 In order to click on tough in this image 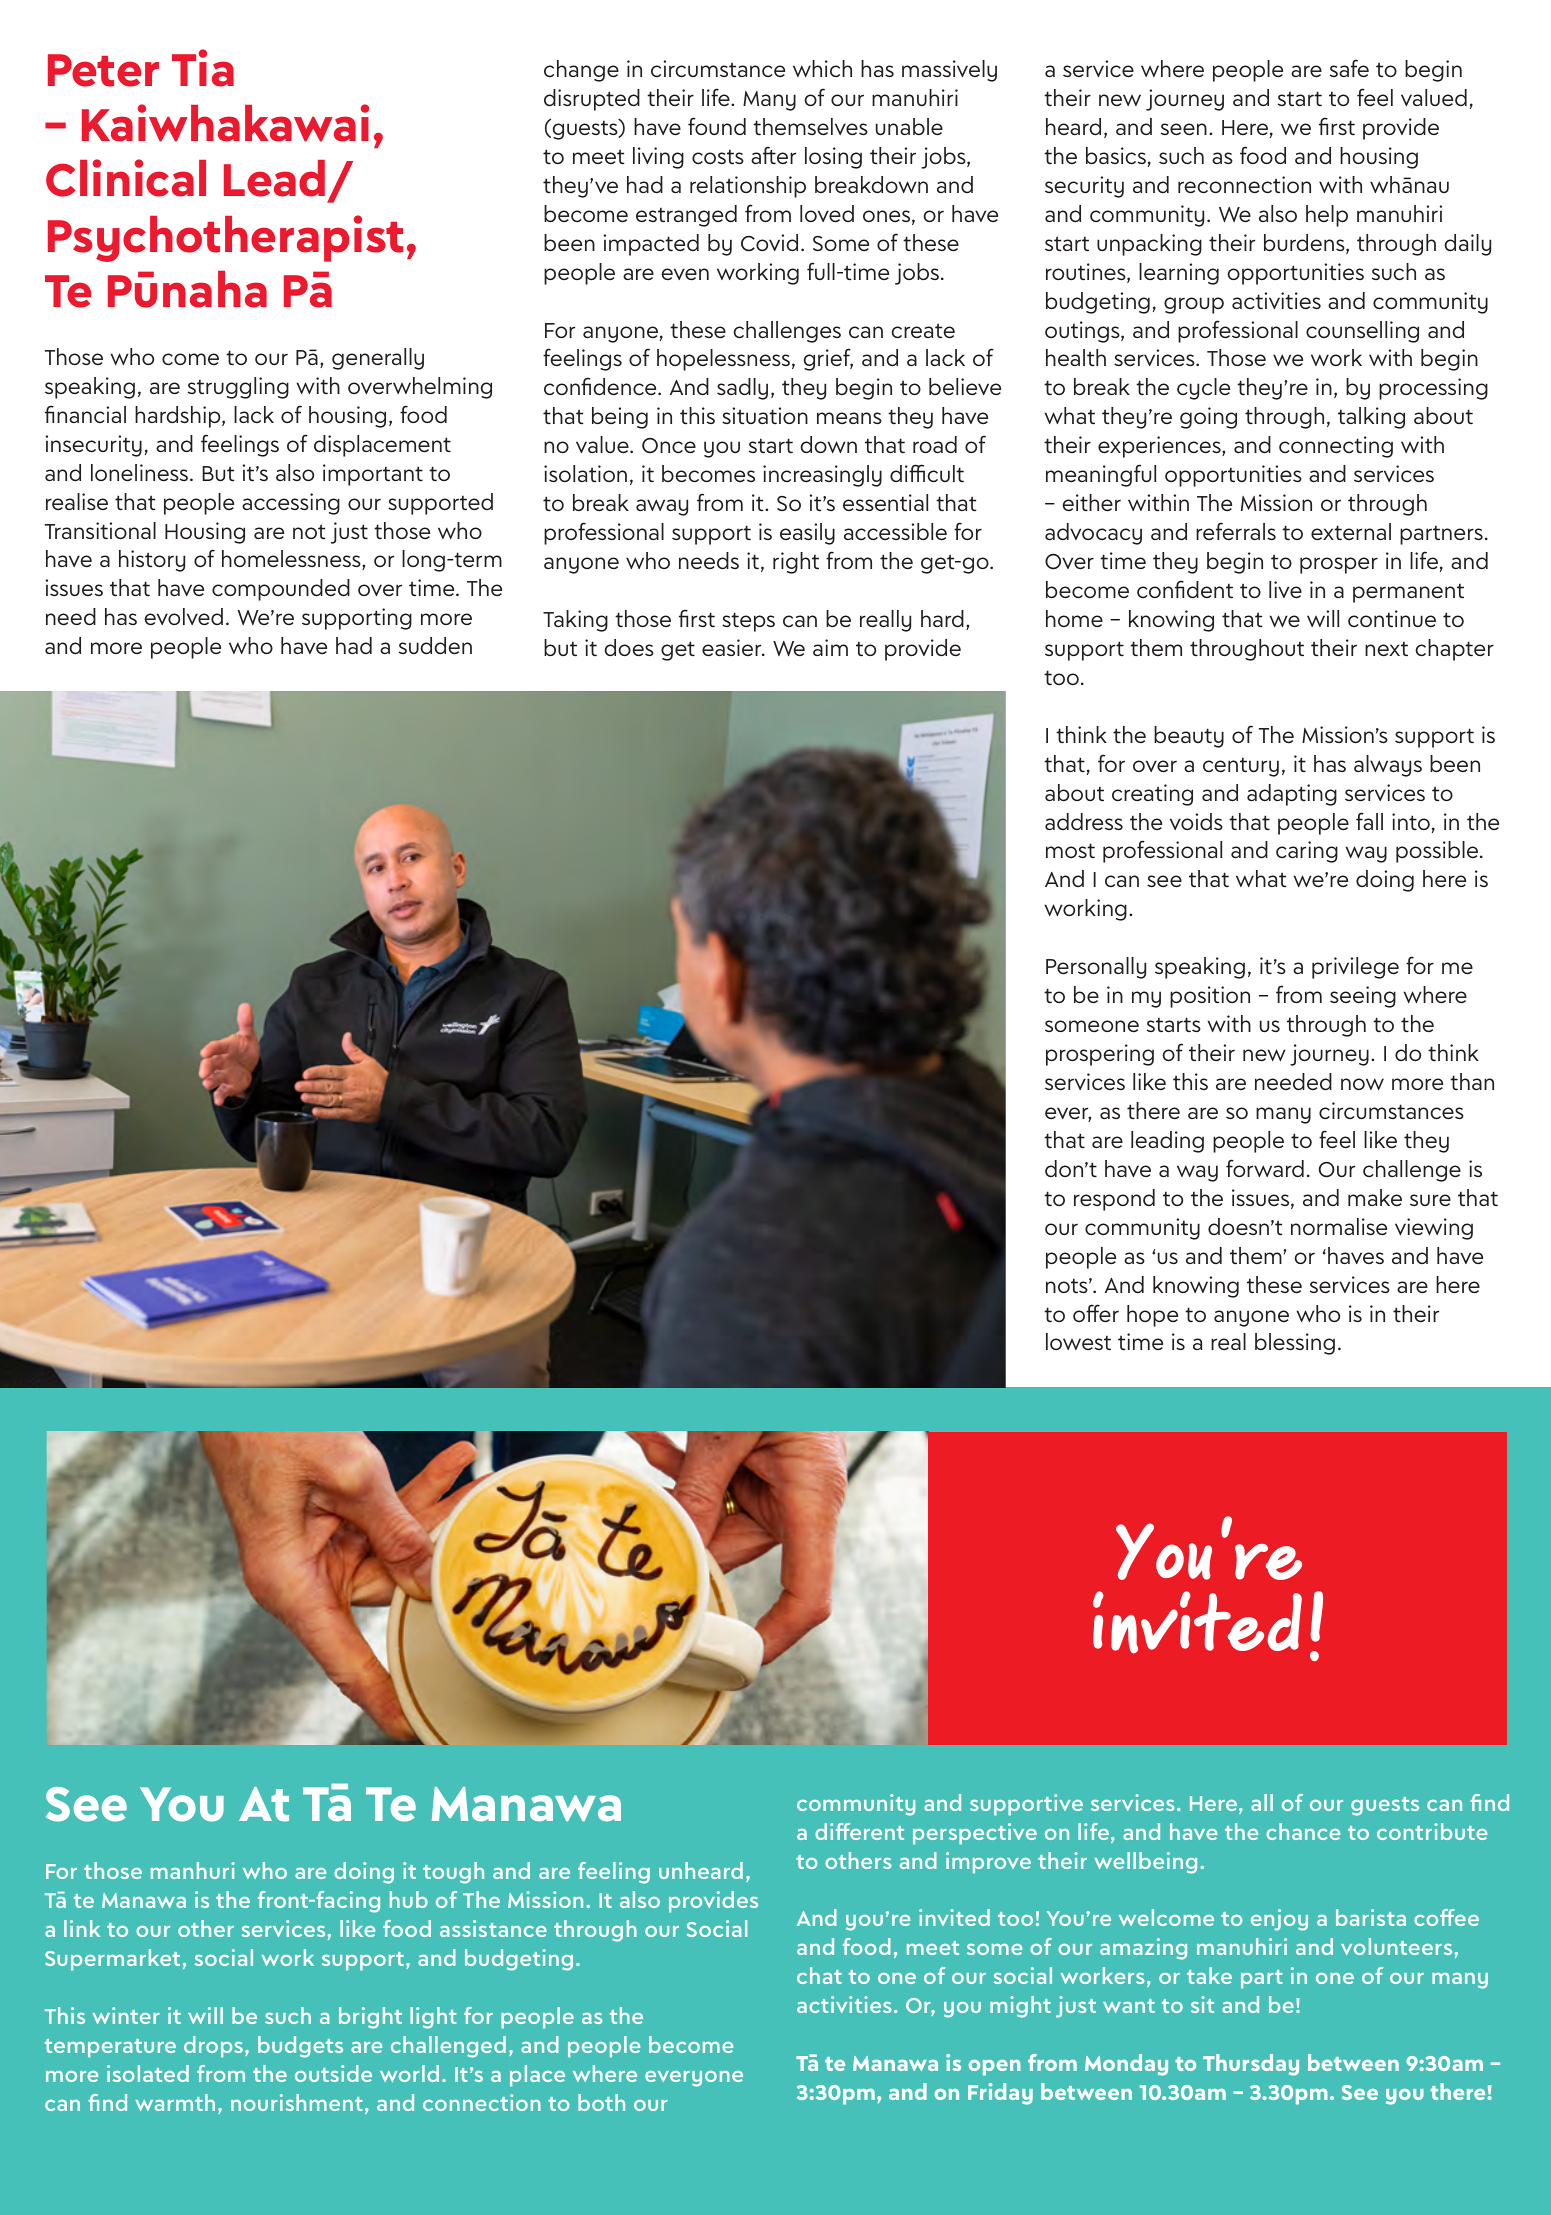, I will do `click(453, 1873)`.
